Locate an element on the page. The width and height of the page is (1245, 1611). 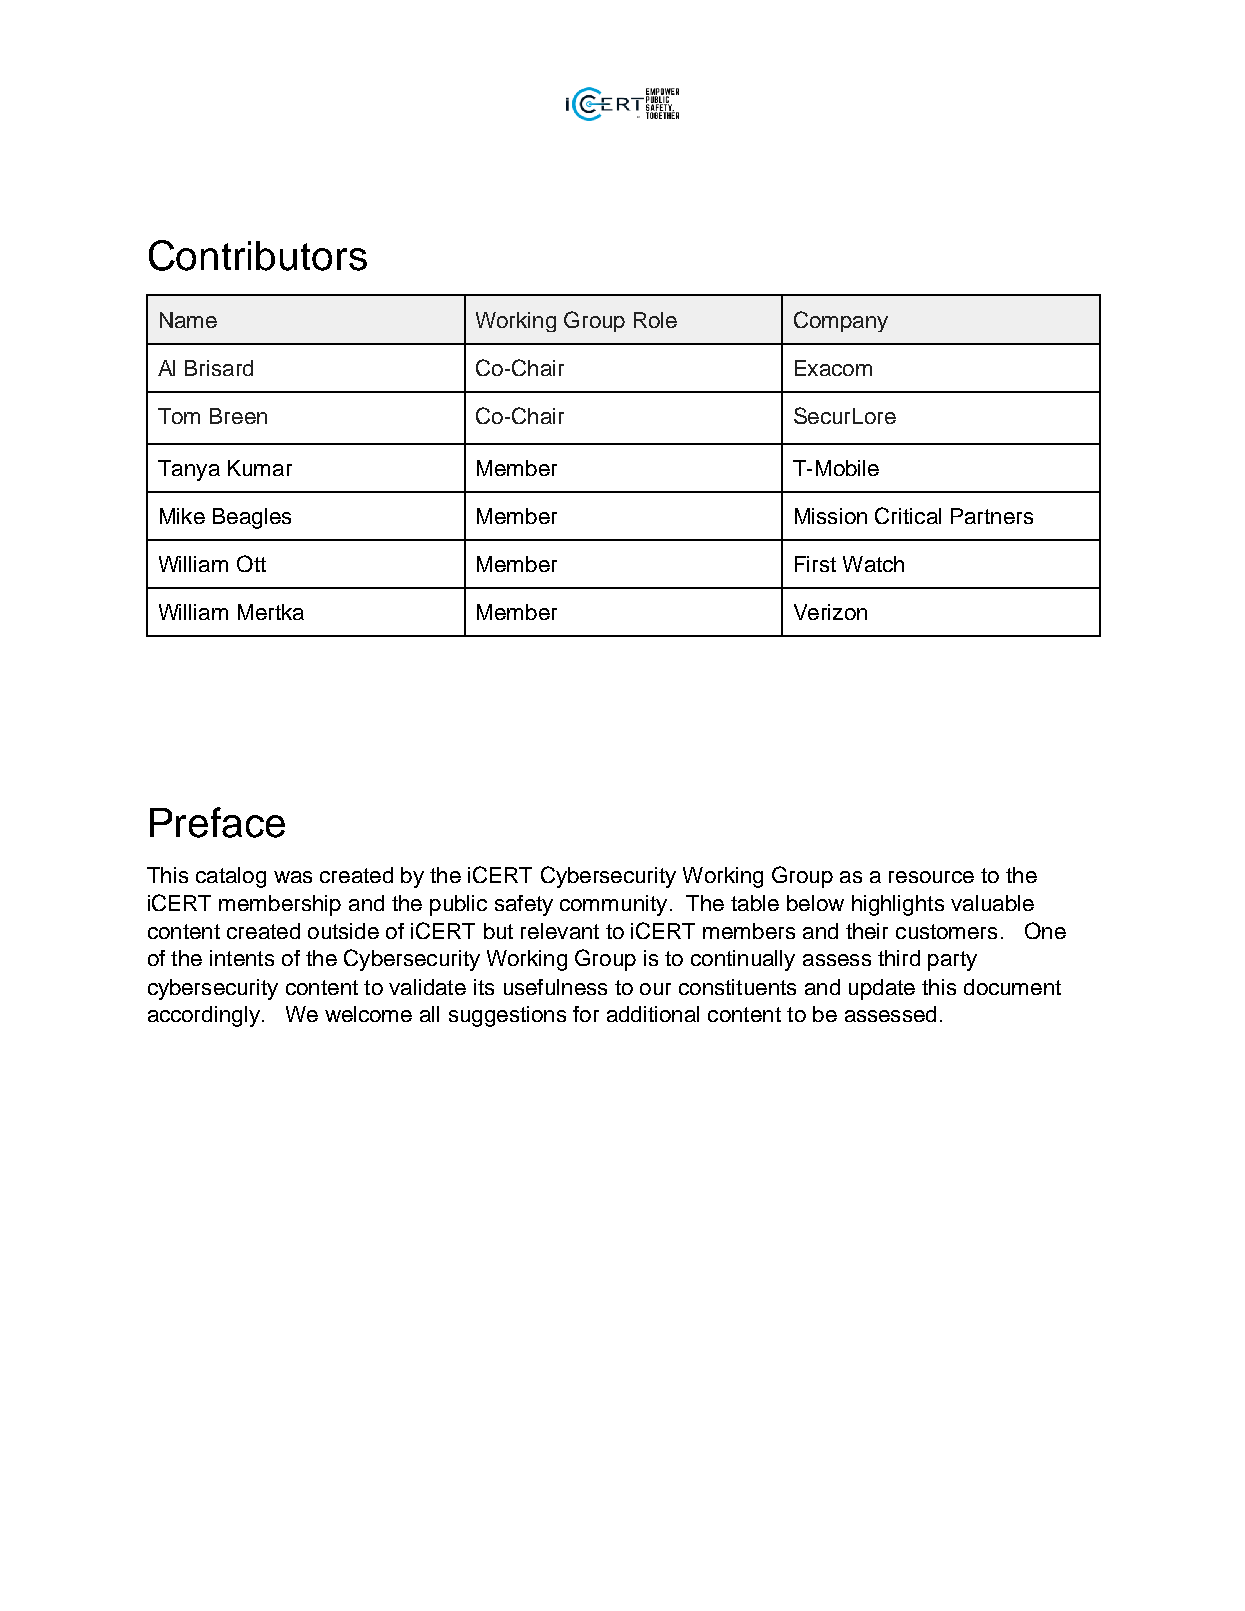
Critical is located at coordinates (908, 515).
